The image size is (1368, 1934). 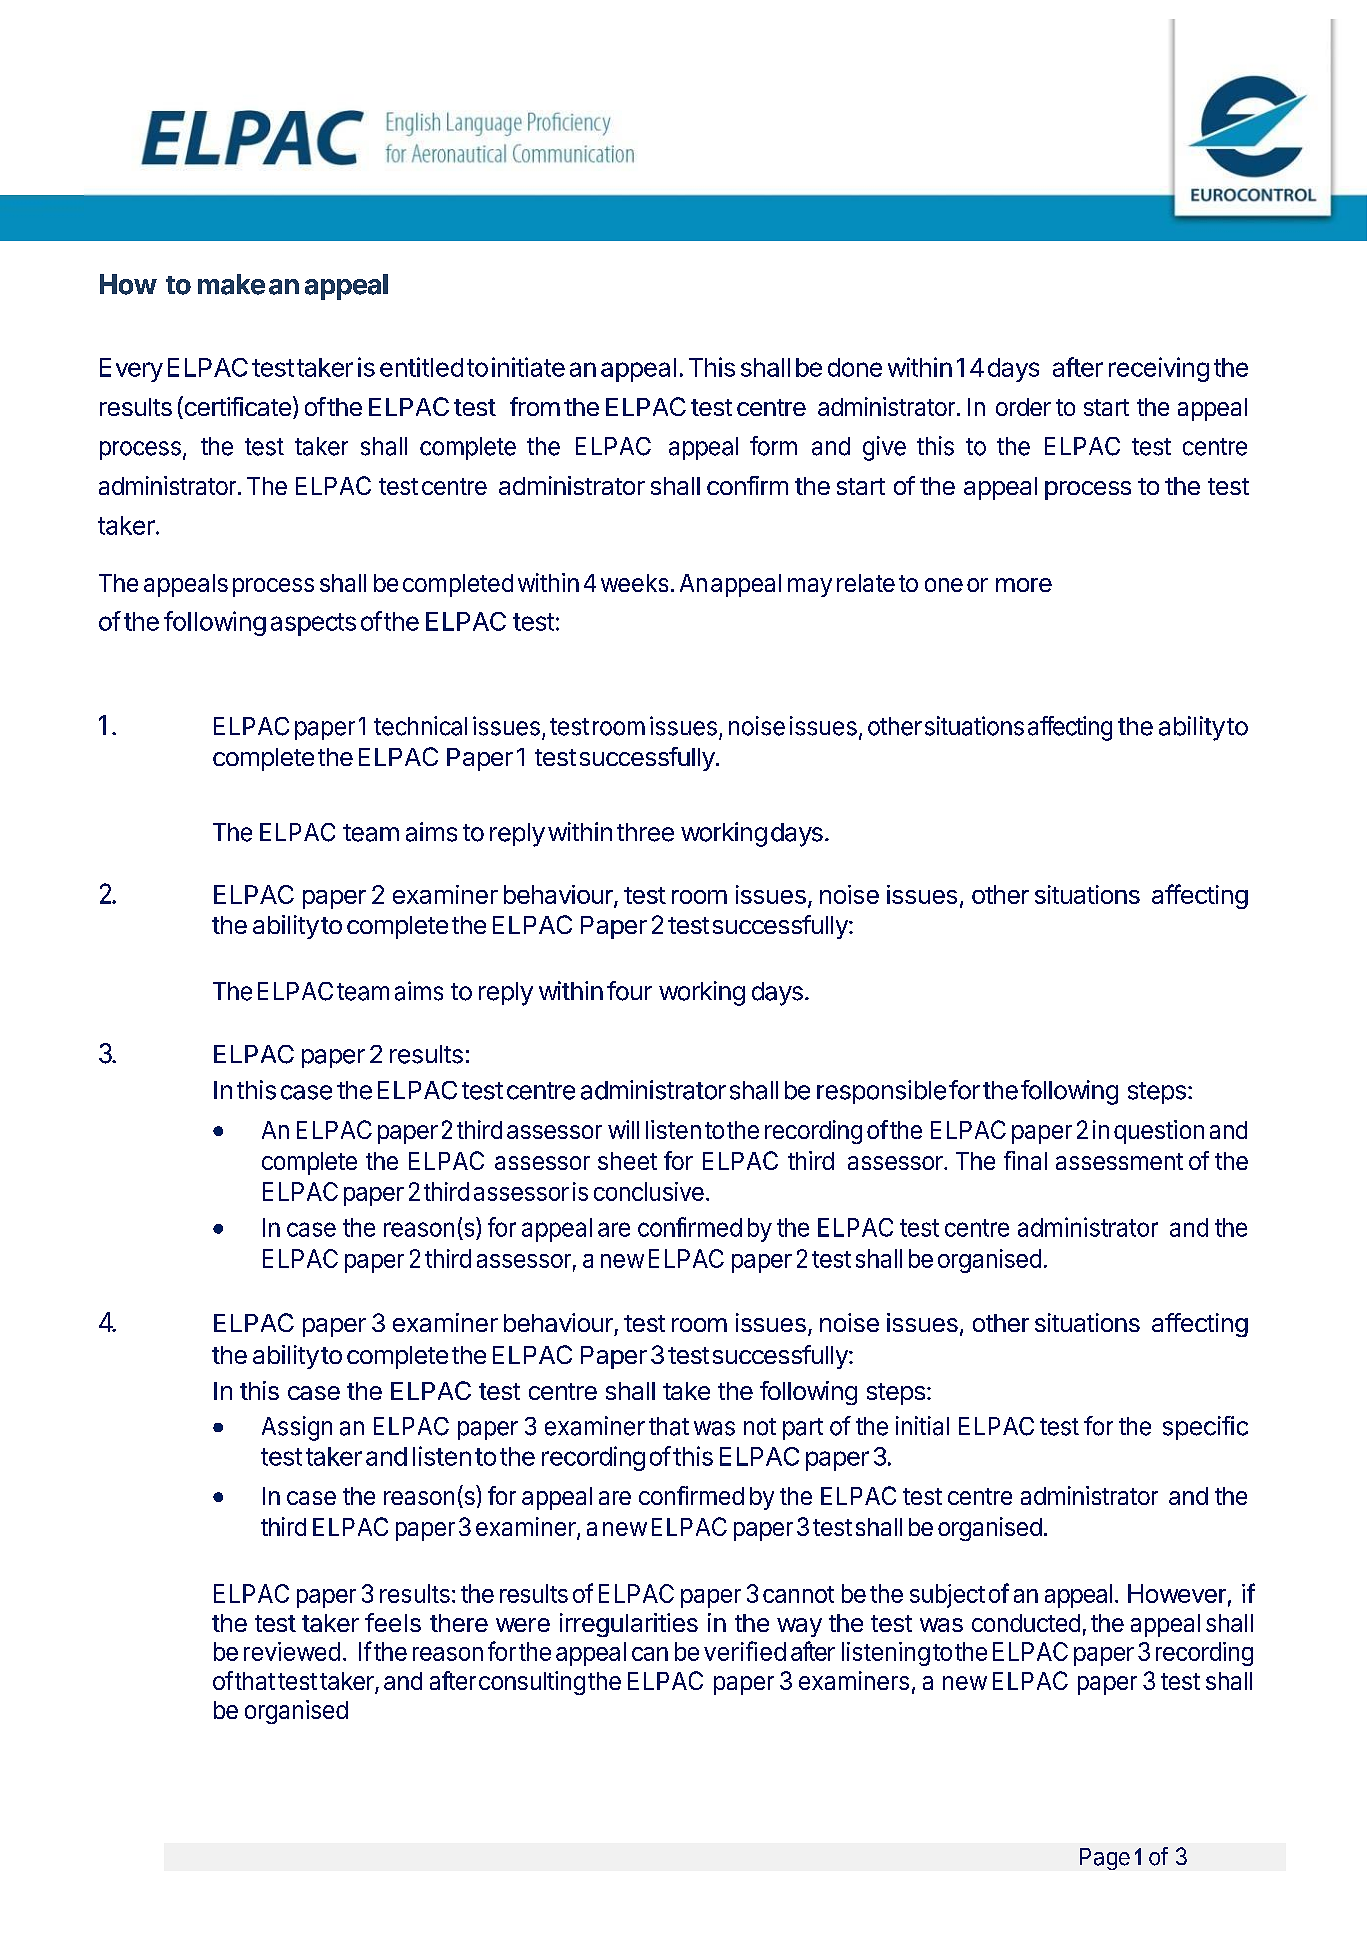 I want to click on order, so click(x=1023, y=407).
